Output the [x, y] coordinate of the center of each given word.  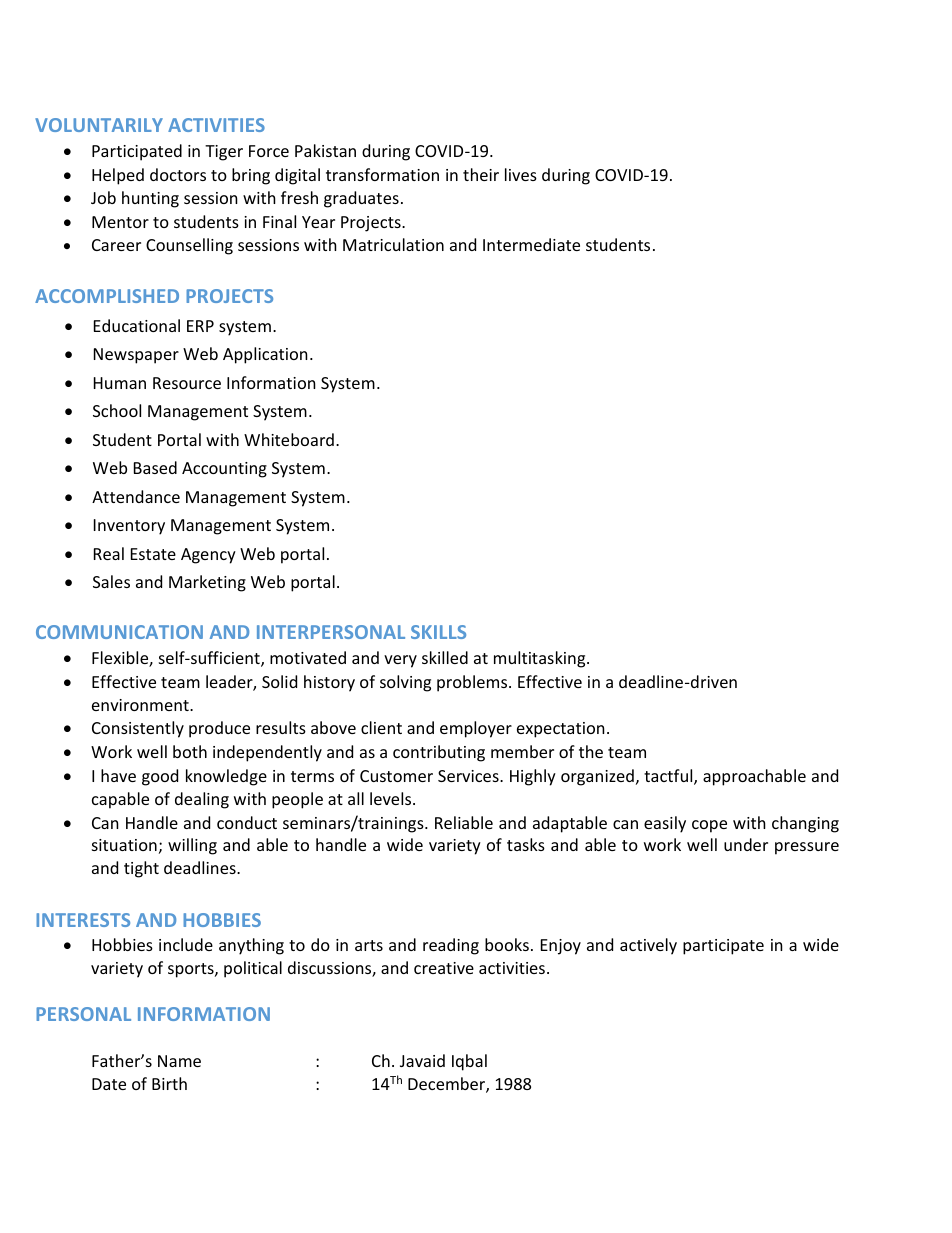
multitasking [541, 659]
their [481, 174]
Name [179, 1061]
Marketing [207, 583]
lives [521, 174]
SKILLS [438, 632]
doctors [178, 174]
